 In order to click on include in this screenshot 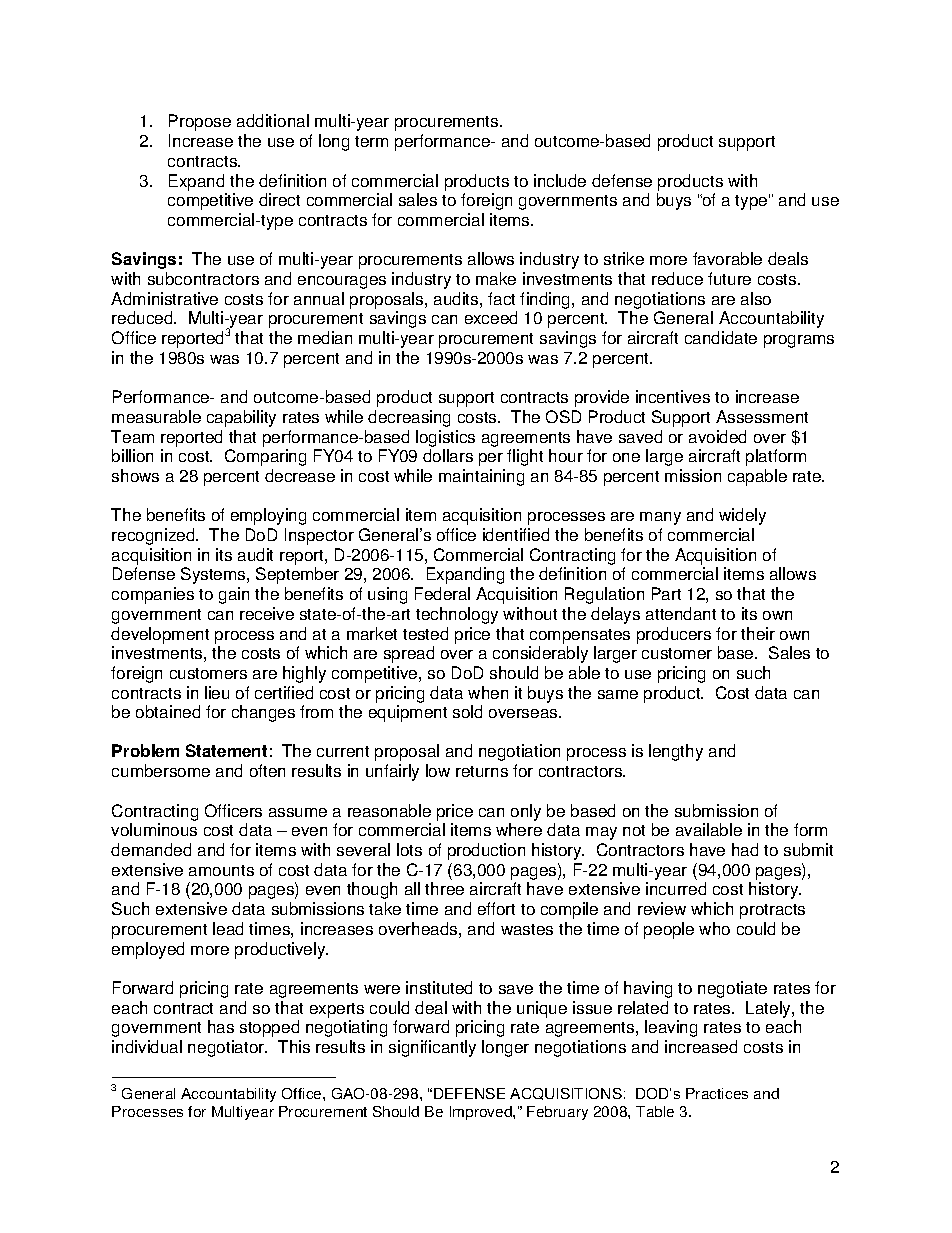, I will do `click(560, 180)`.
